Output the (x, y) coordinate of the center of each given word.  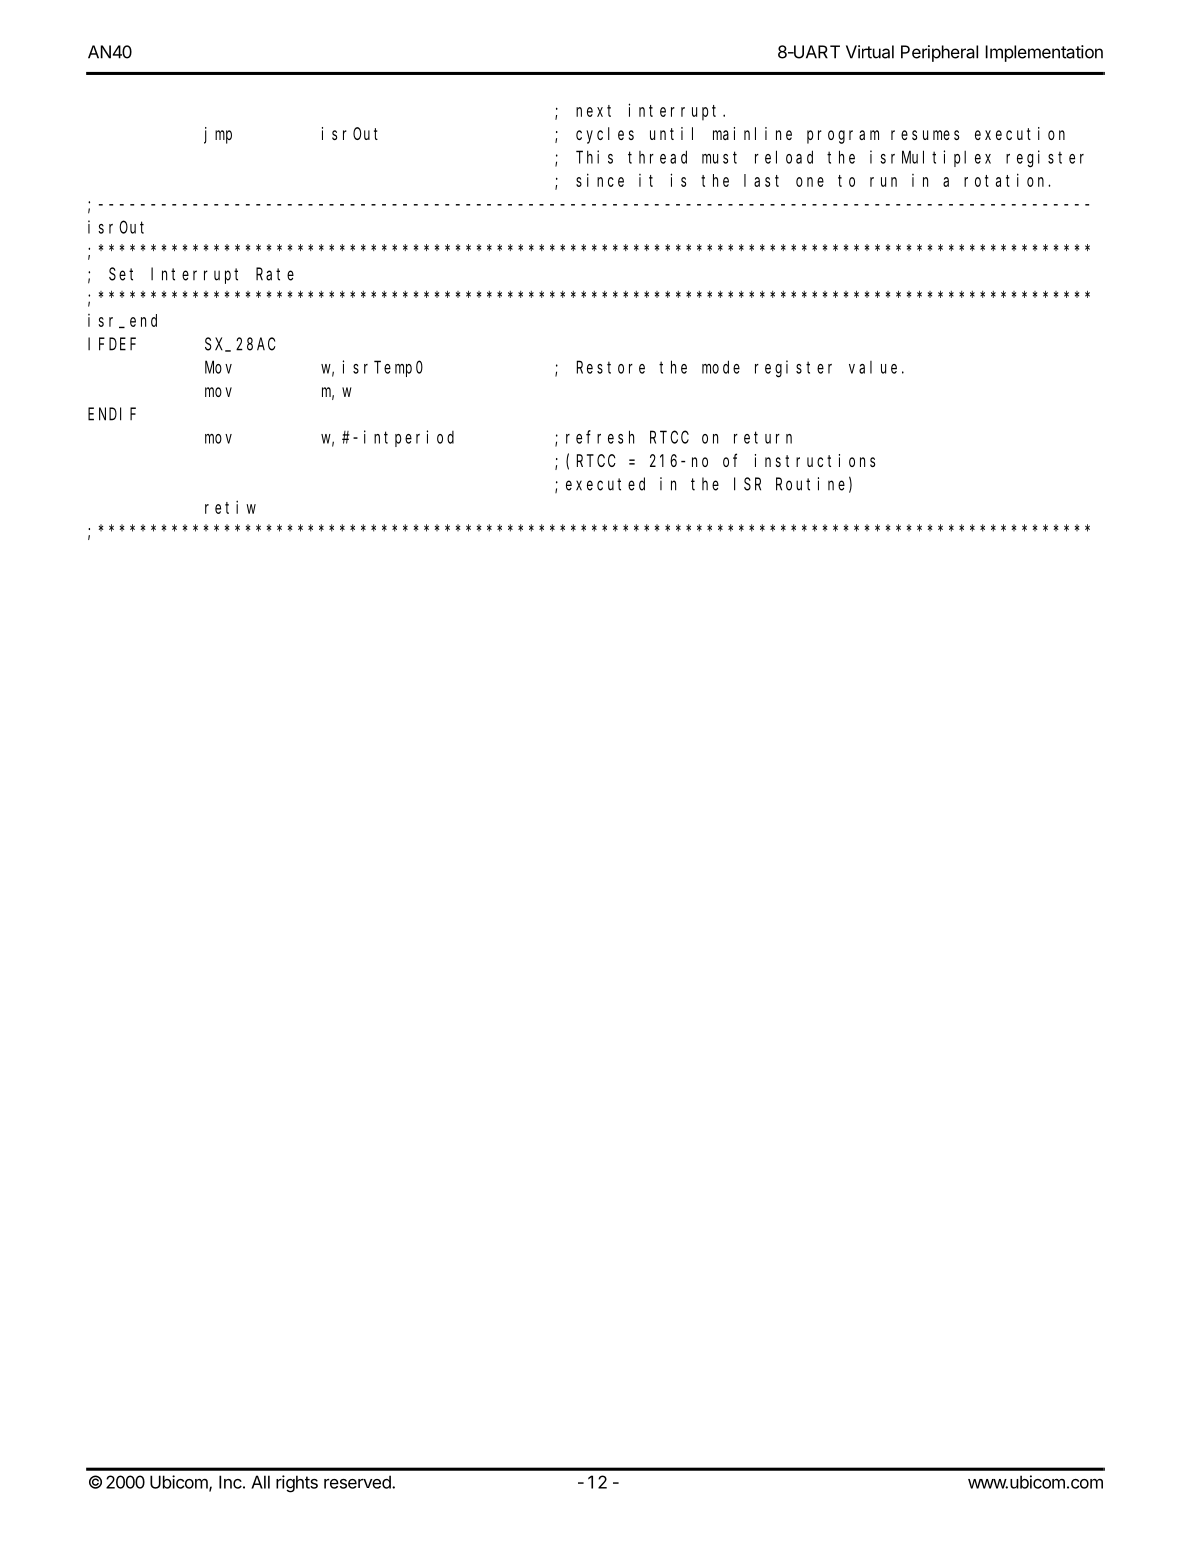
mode (721, 367)
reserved (358, 1482)
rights (297, 1484)
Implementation (1044, 53)
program (843, 137)
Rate (275, 274)
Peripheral (939, 53)
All (260, 1482)
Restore (611, 367)
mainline (752, 133)
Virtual (870, 52)
